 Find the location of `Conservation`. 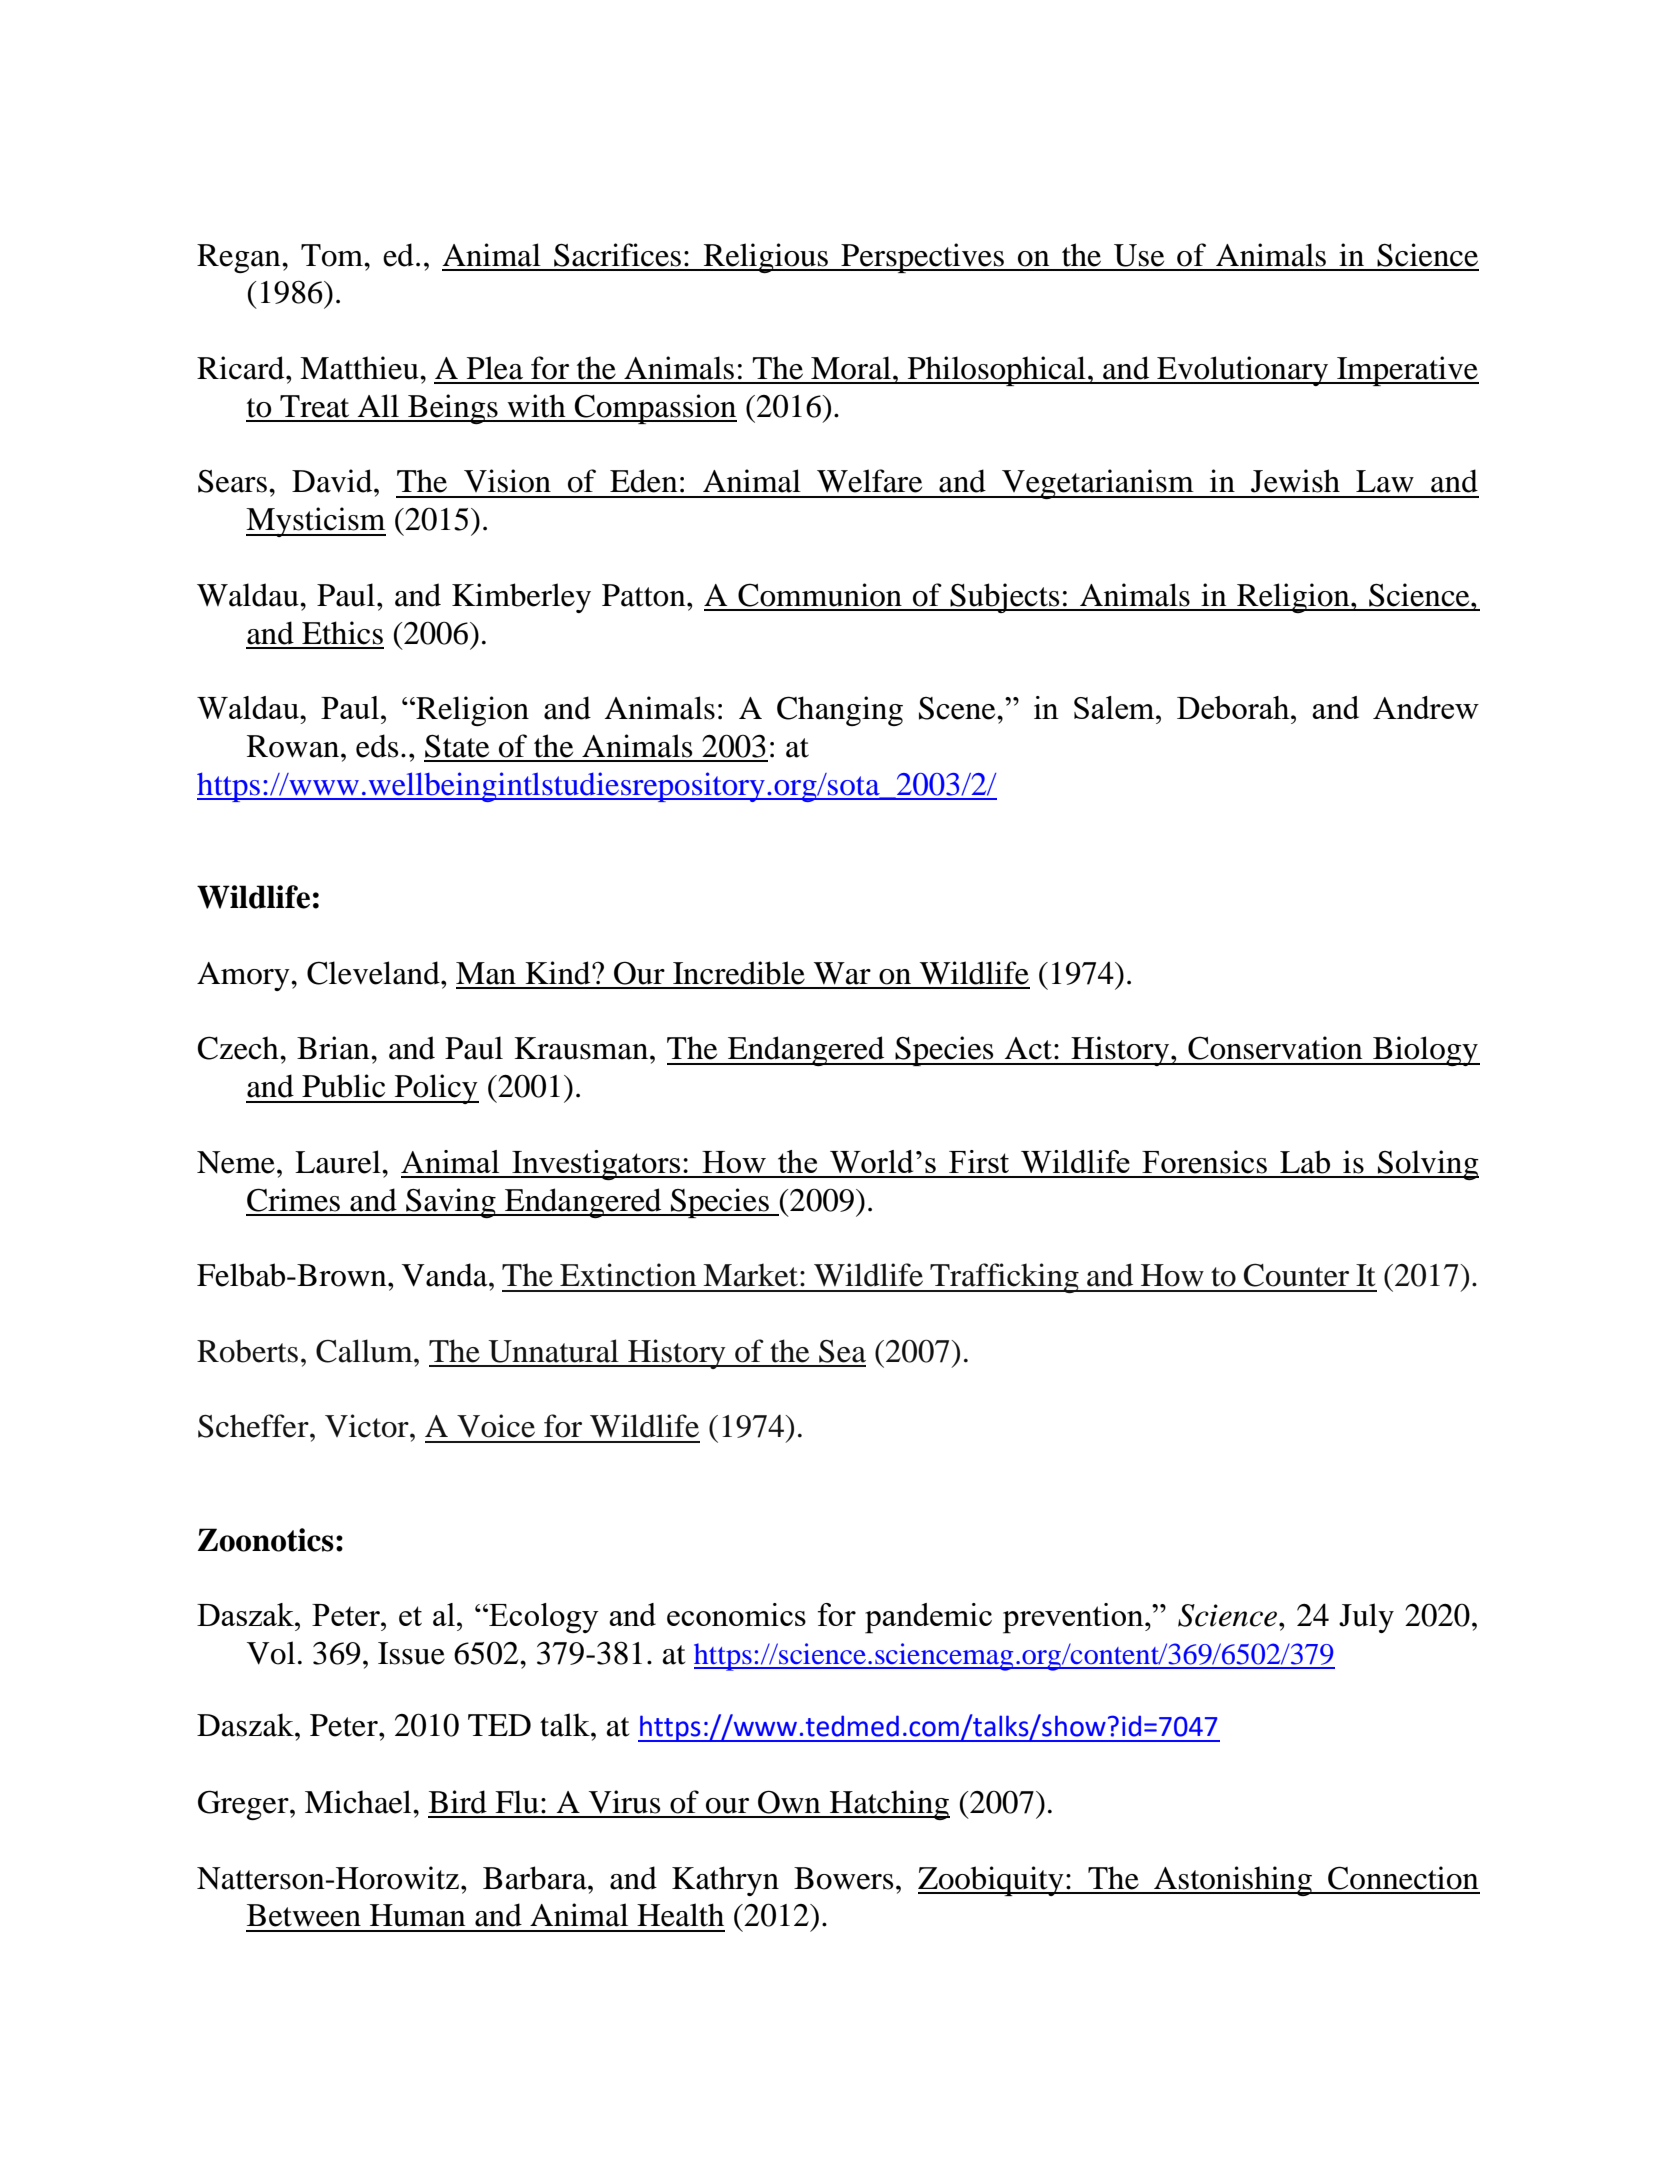

Conservation is located at coordinates (1275, 1048).
